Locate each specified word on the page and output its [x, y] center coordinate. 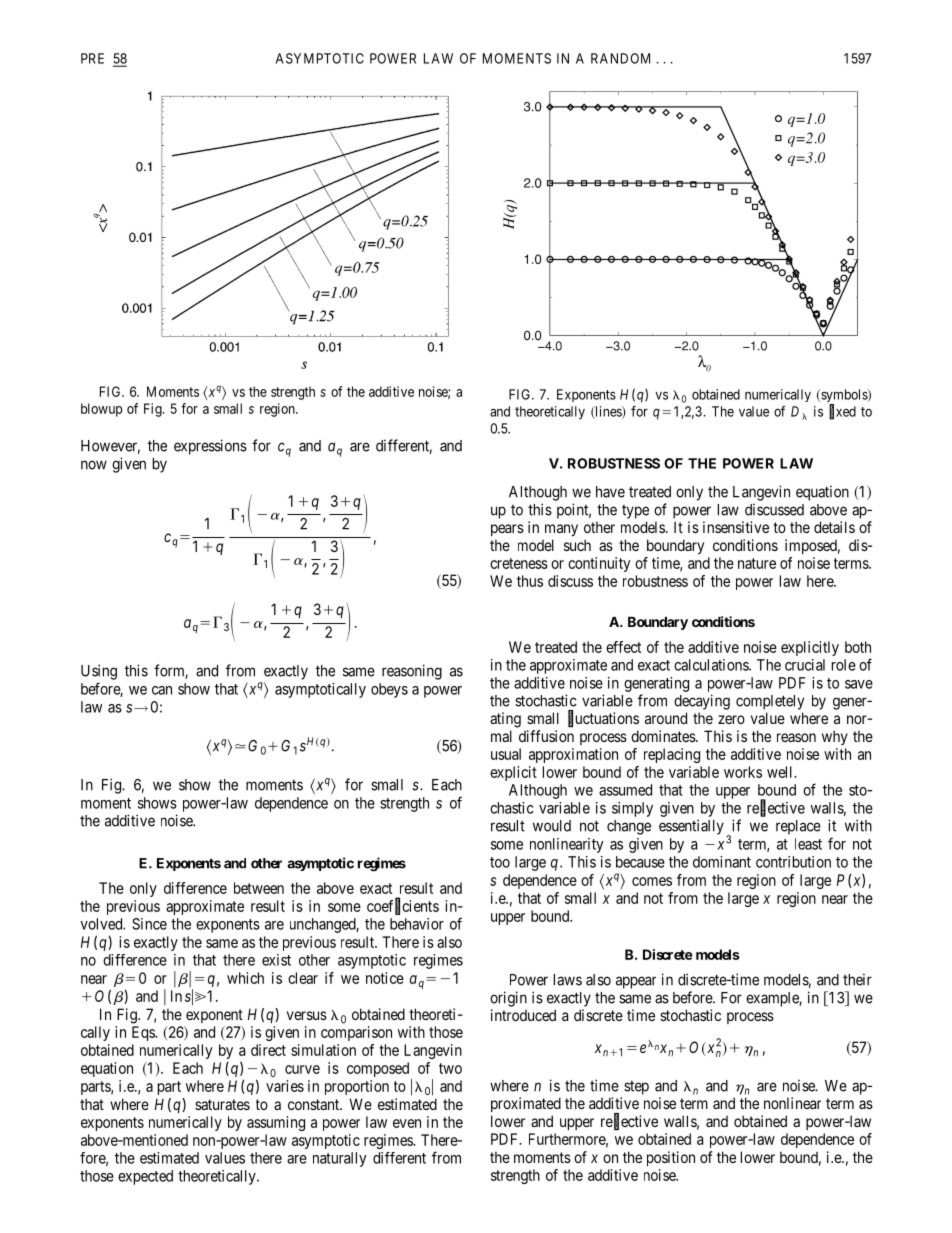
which [245, 978]
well [781, 772]
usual [506, 754]
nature [757, 563]
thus [530, 581]
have [610, 492]
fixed [842, 412]
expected [145, 1177]
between [259, 888]
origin [508, 999]
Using [99, 672]
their [857, 979]
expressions [210, 447]
